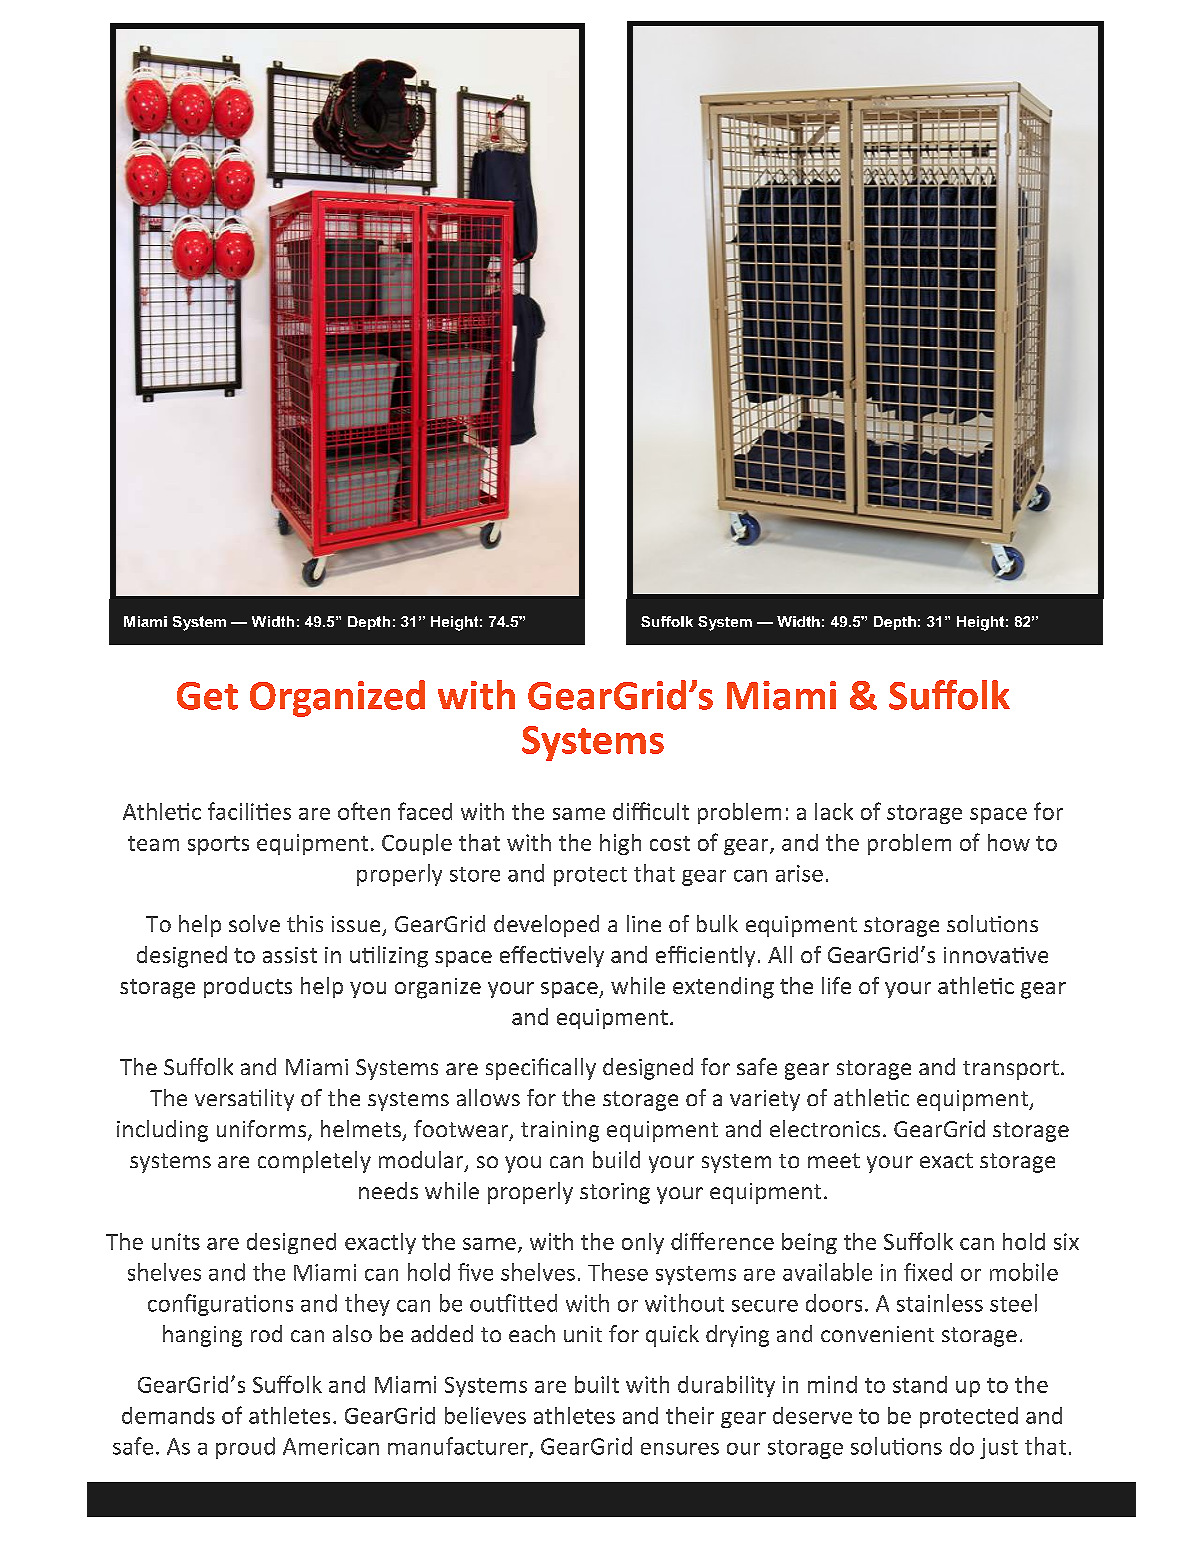  I want to click on proud, so click(245, 1448).
